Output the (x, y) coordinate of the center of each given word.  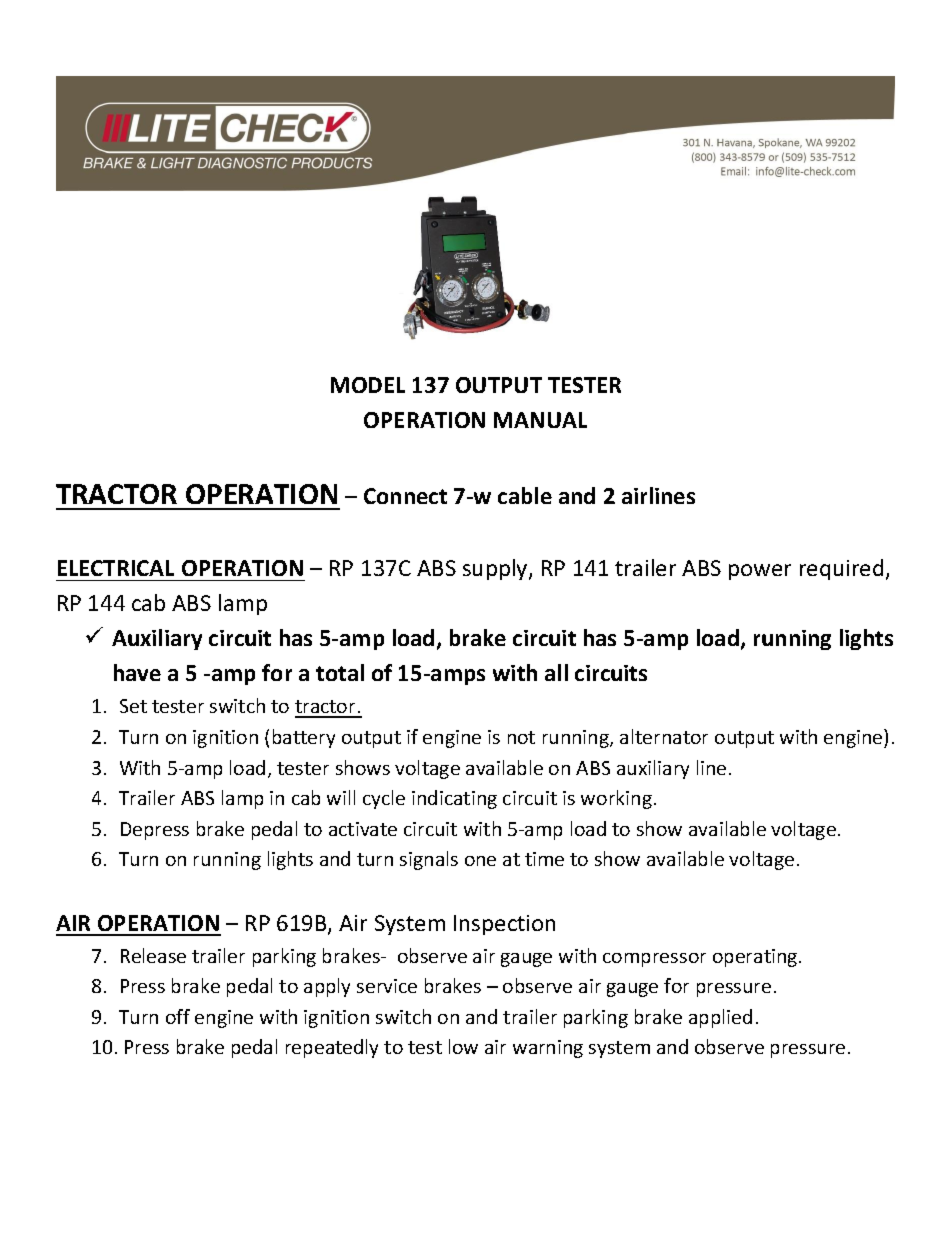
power (760, 572)
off (178, 1016)
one (480, 861)
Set (133, 706)
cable (525, 495)
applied (720, 1018)
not (521, 737)
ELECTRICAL (116, 568)
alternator (664, 736)
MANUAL (540, 420)
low (463, 1046)
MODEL (368, 385)
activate (363, 829)
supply (496, 569)
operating (756, 958)
